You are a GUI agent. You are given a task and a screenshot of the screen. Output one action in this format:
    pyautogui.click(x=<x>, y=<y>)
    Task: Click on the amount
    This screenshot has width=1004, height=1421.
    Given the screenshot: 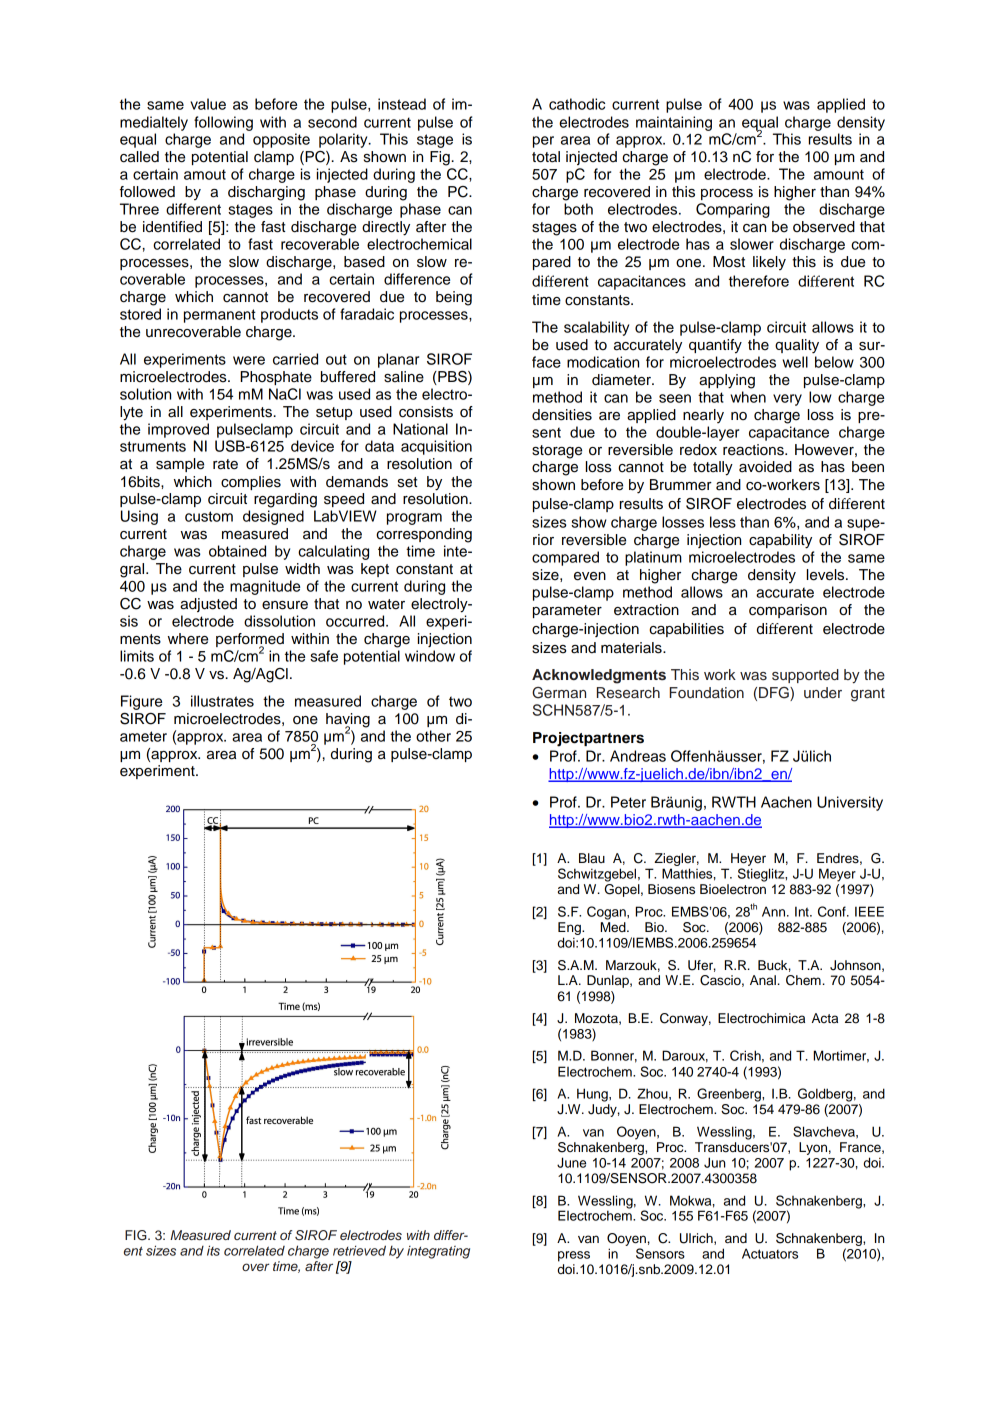 What is the action you would take?
    pyautogui.click(x=839, y=174)
